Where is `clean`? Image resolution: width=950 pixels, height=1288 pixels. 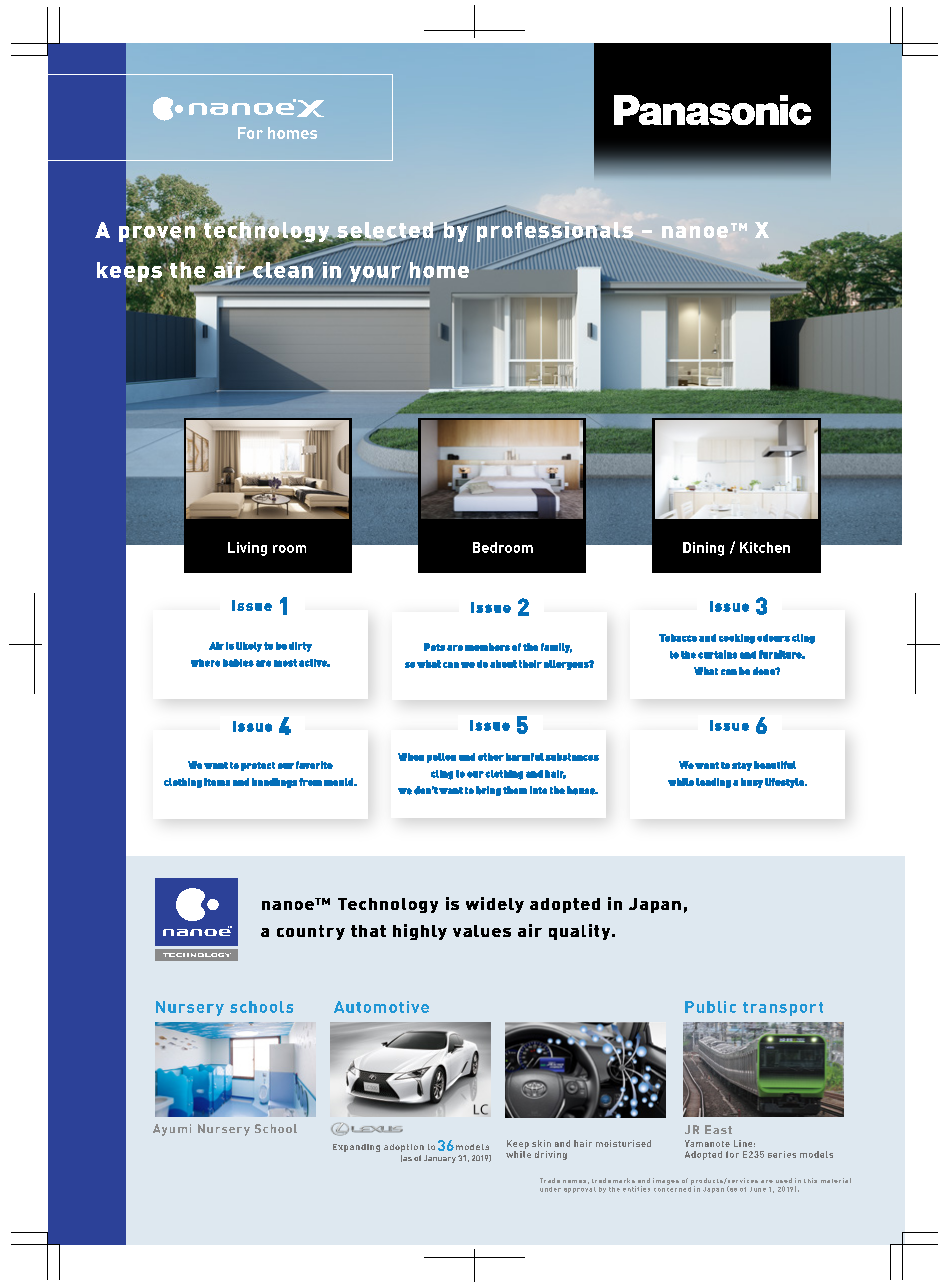
clean is located at coordinates (282, 268).
